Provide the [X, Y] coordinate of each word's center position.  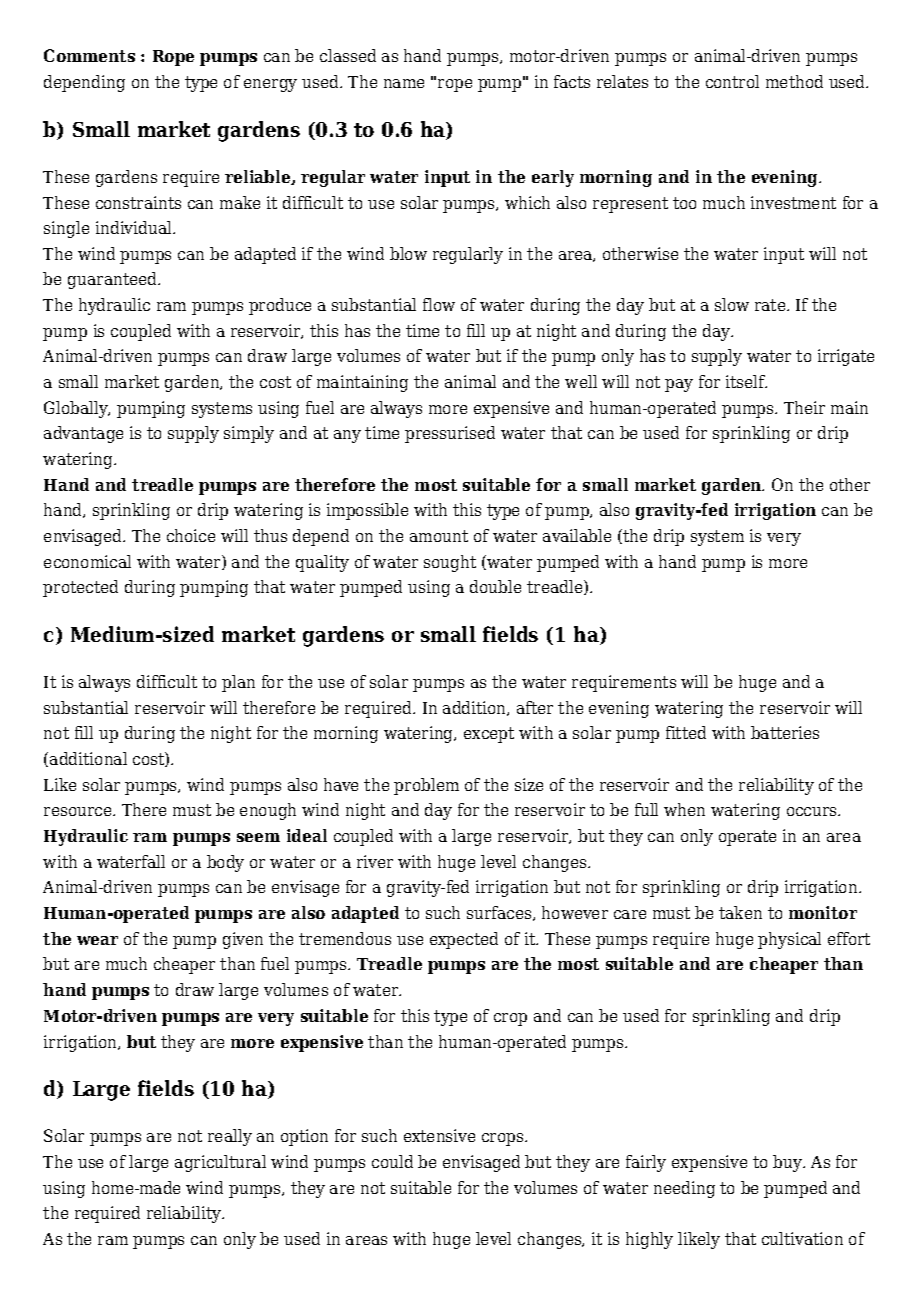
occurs [813, 811]
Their [804, 407]
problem [426, 786]
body [225, 863]
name [404, 83]
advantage [83, 434]
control [732, 81]
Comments [89, 55]
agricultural [220, 1163]
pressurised [450, 434]
